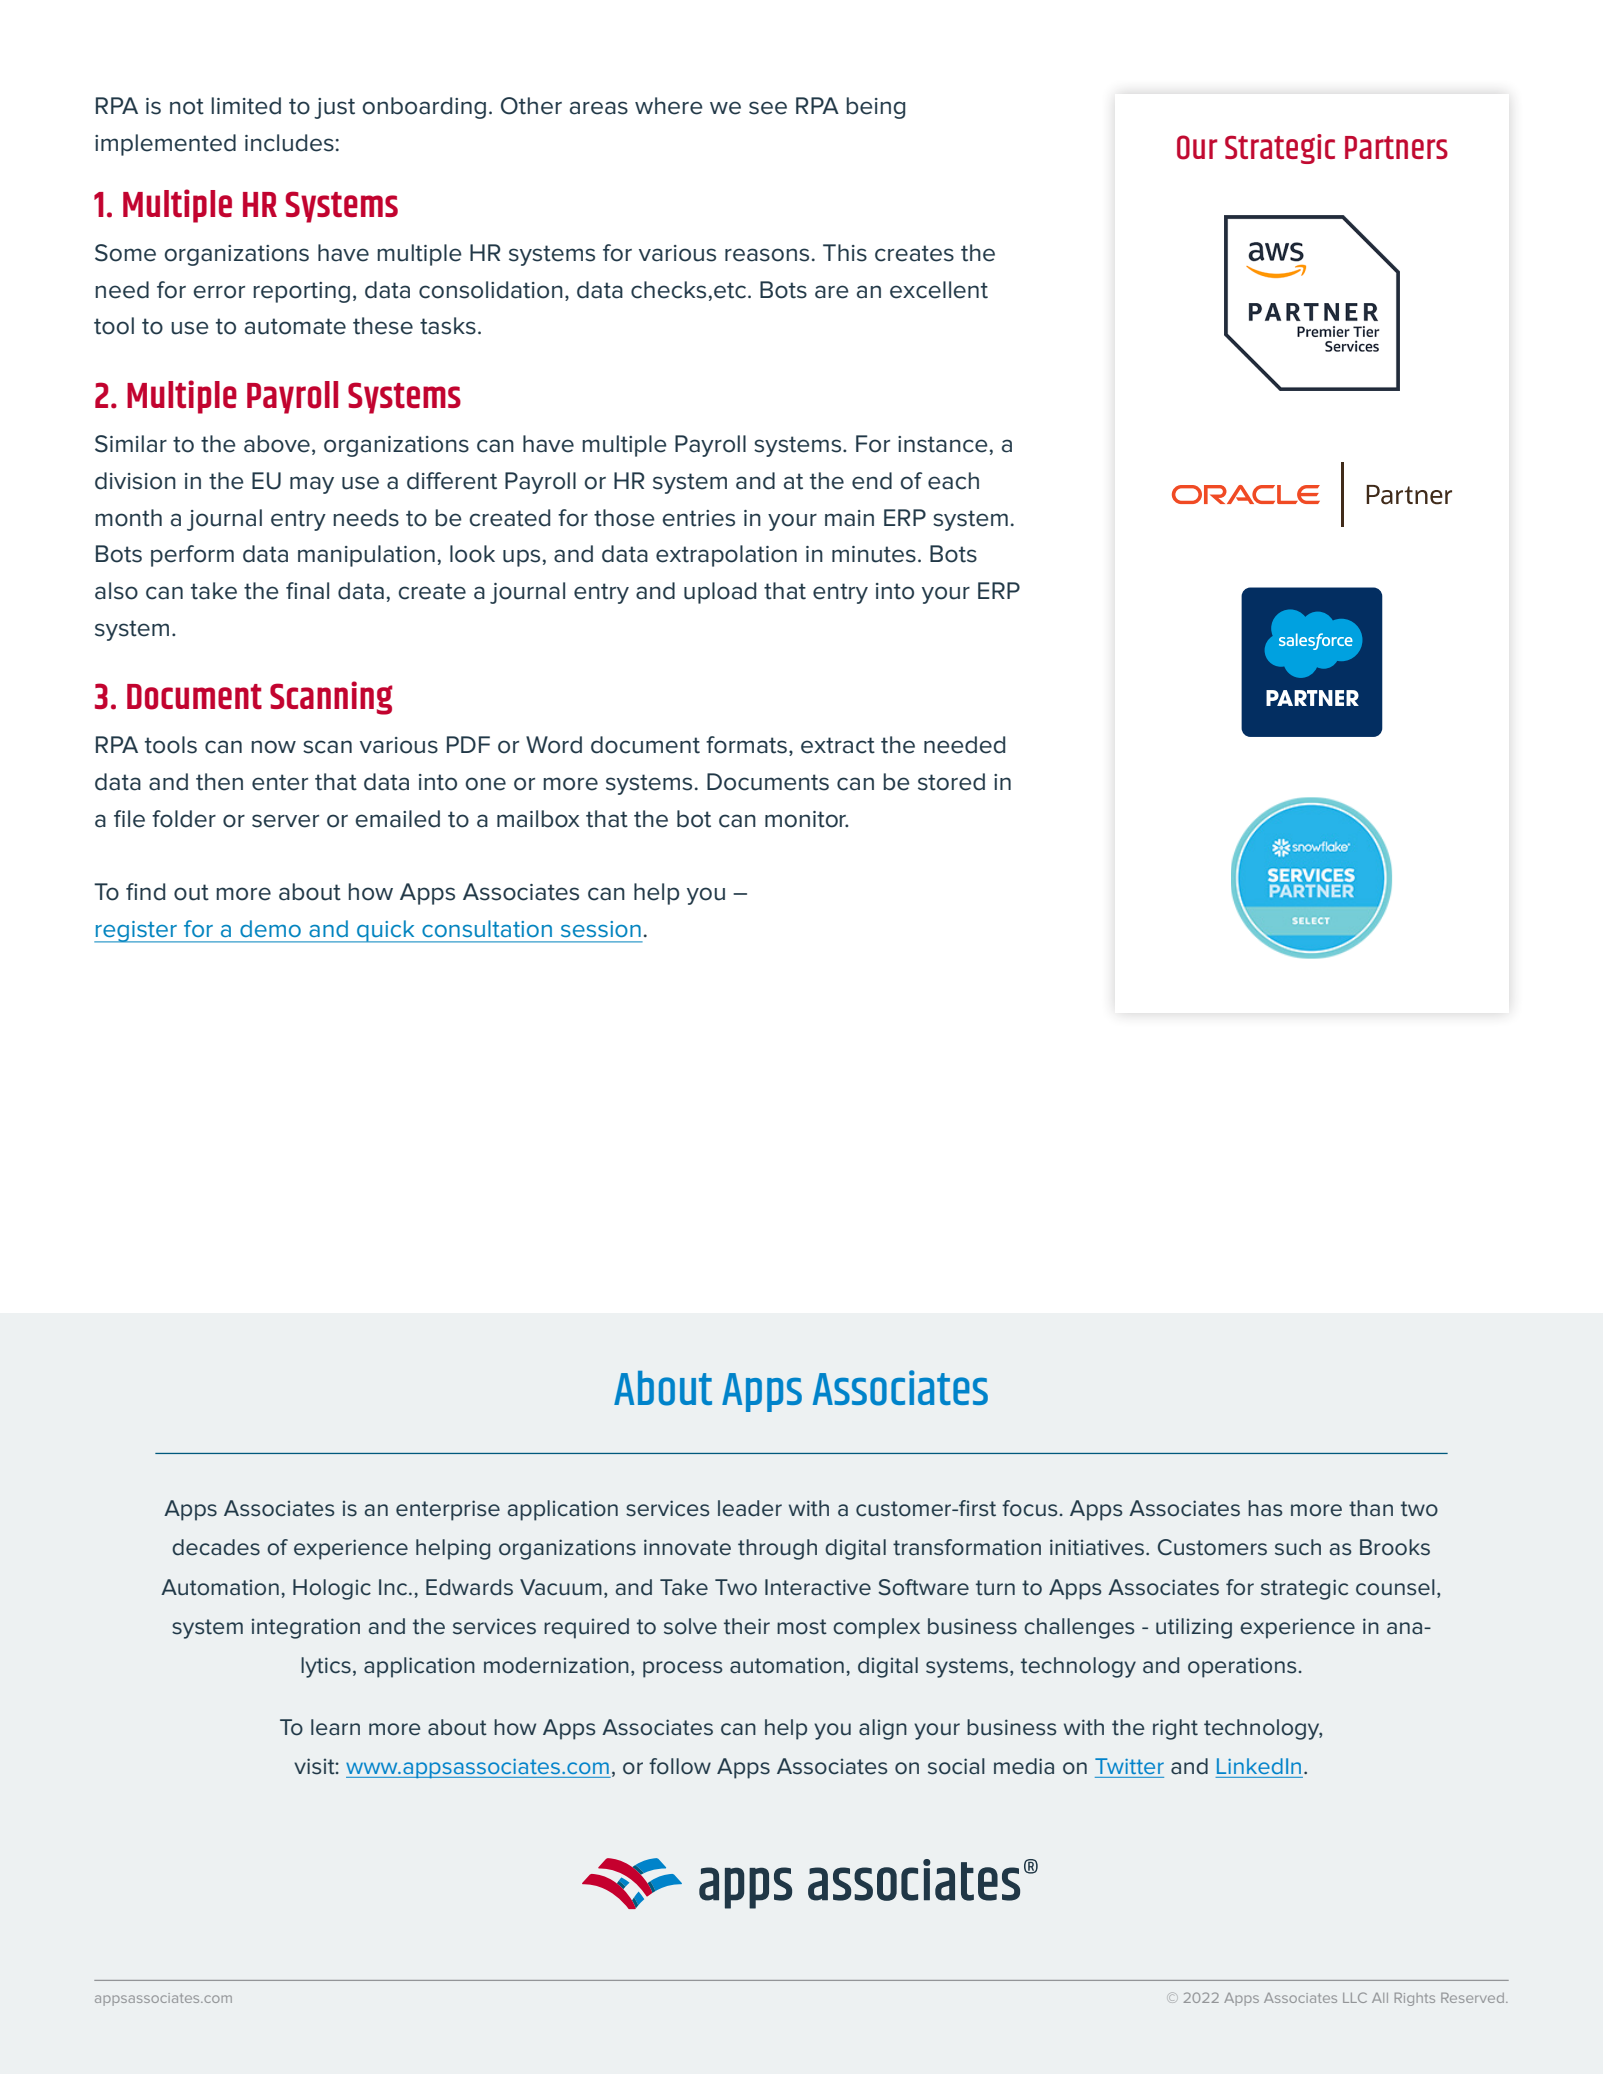  Describe the element at coordinates (289, 143) in the screenshot. I see `includes` at that location.
